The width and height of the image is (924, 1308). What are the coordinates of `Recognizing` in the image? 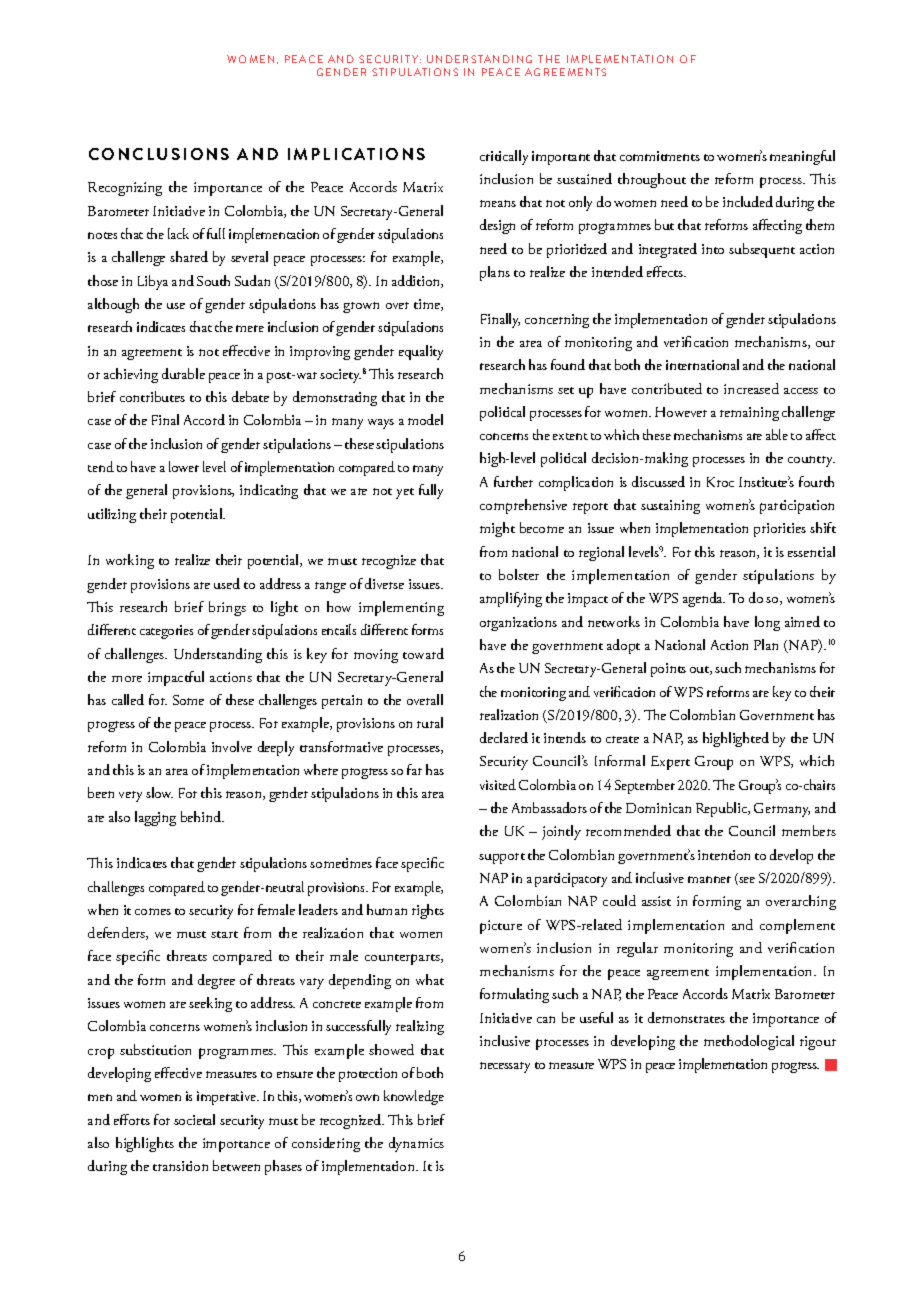 It's located at (125, 189).
